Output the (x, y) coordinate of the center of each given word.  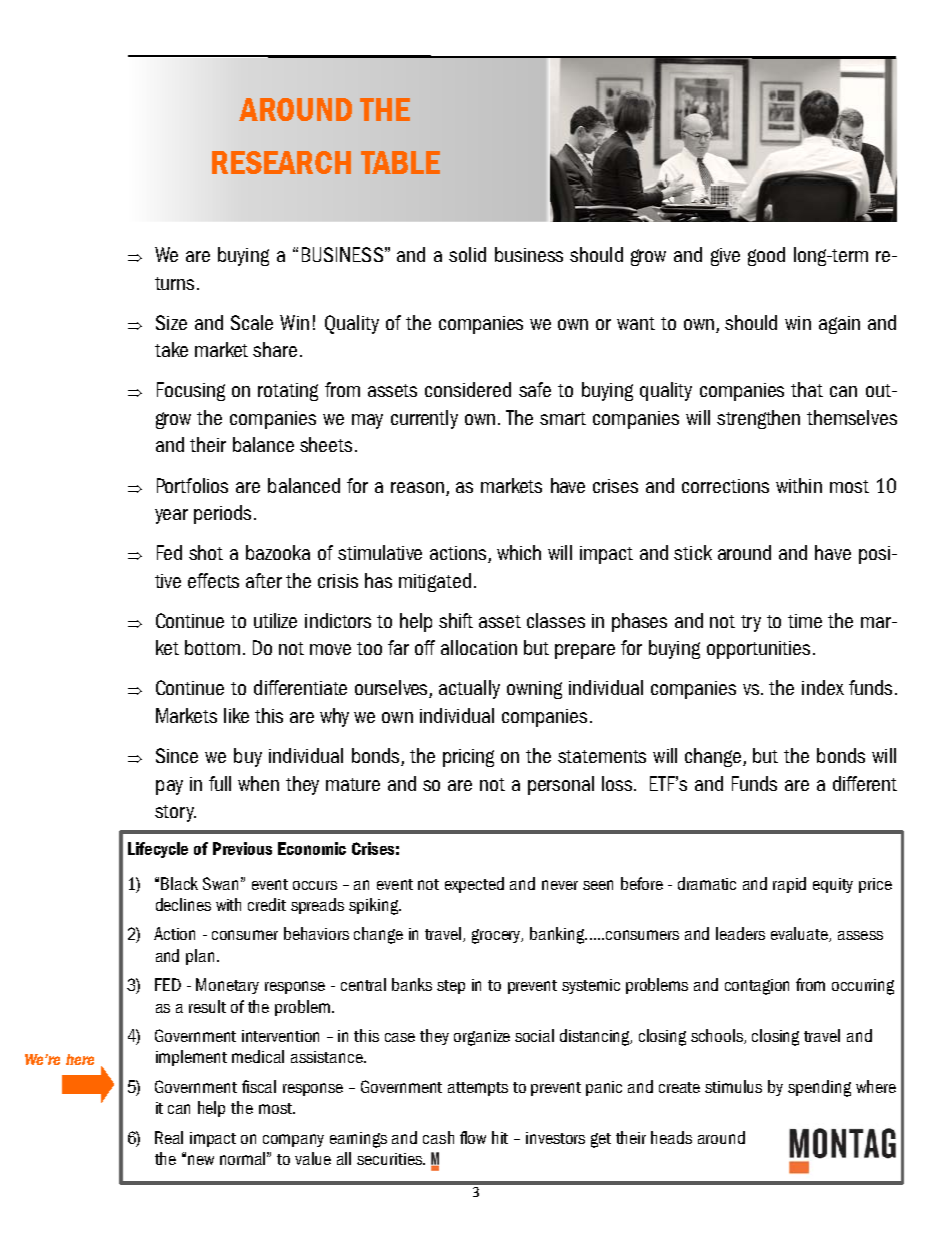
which (519, 552)
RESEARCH (281, 162)
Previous (242, 848)
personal (561, 785)
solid (467, 254)
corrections (725, 486)
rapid (789, 885)
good (766, 256)
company (293, 1140)
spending (819, 1088)
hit (500, 1137)
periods (222, 514)
